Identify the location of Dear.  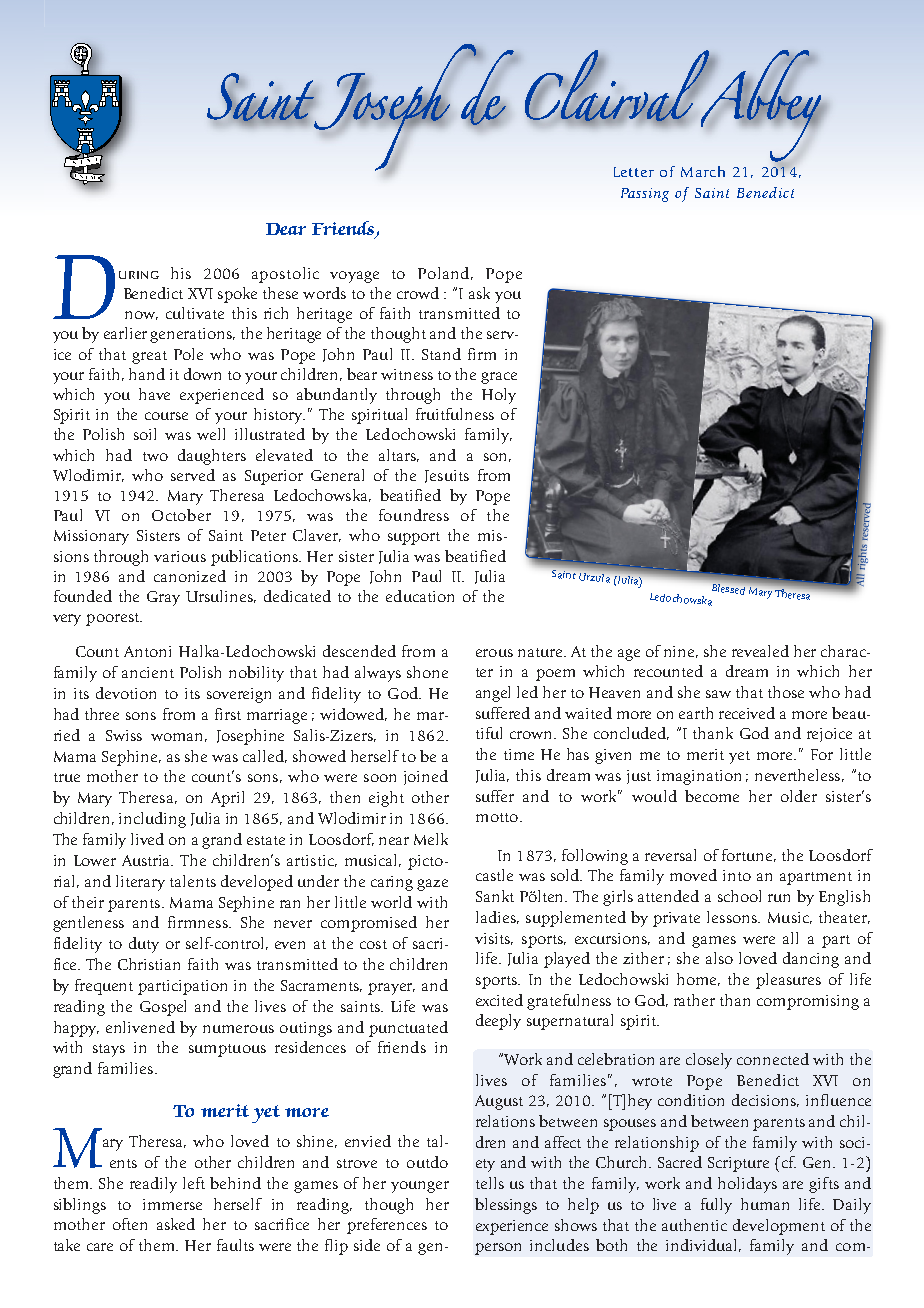
(286, 229).
